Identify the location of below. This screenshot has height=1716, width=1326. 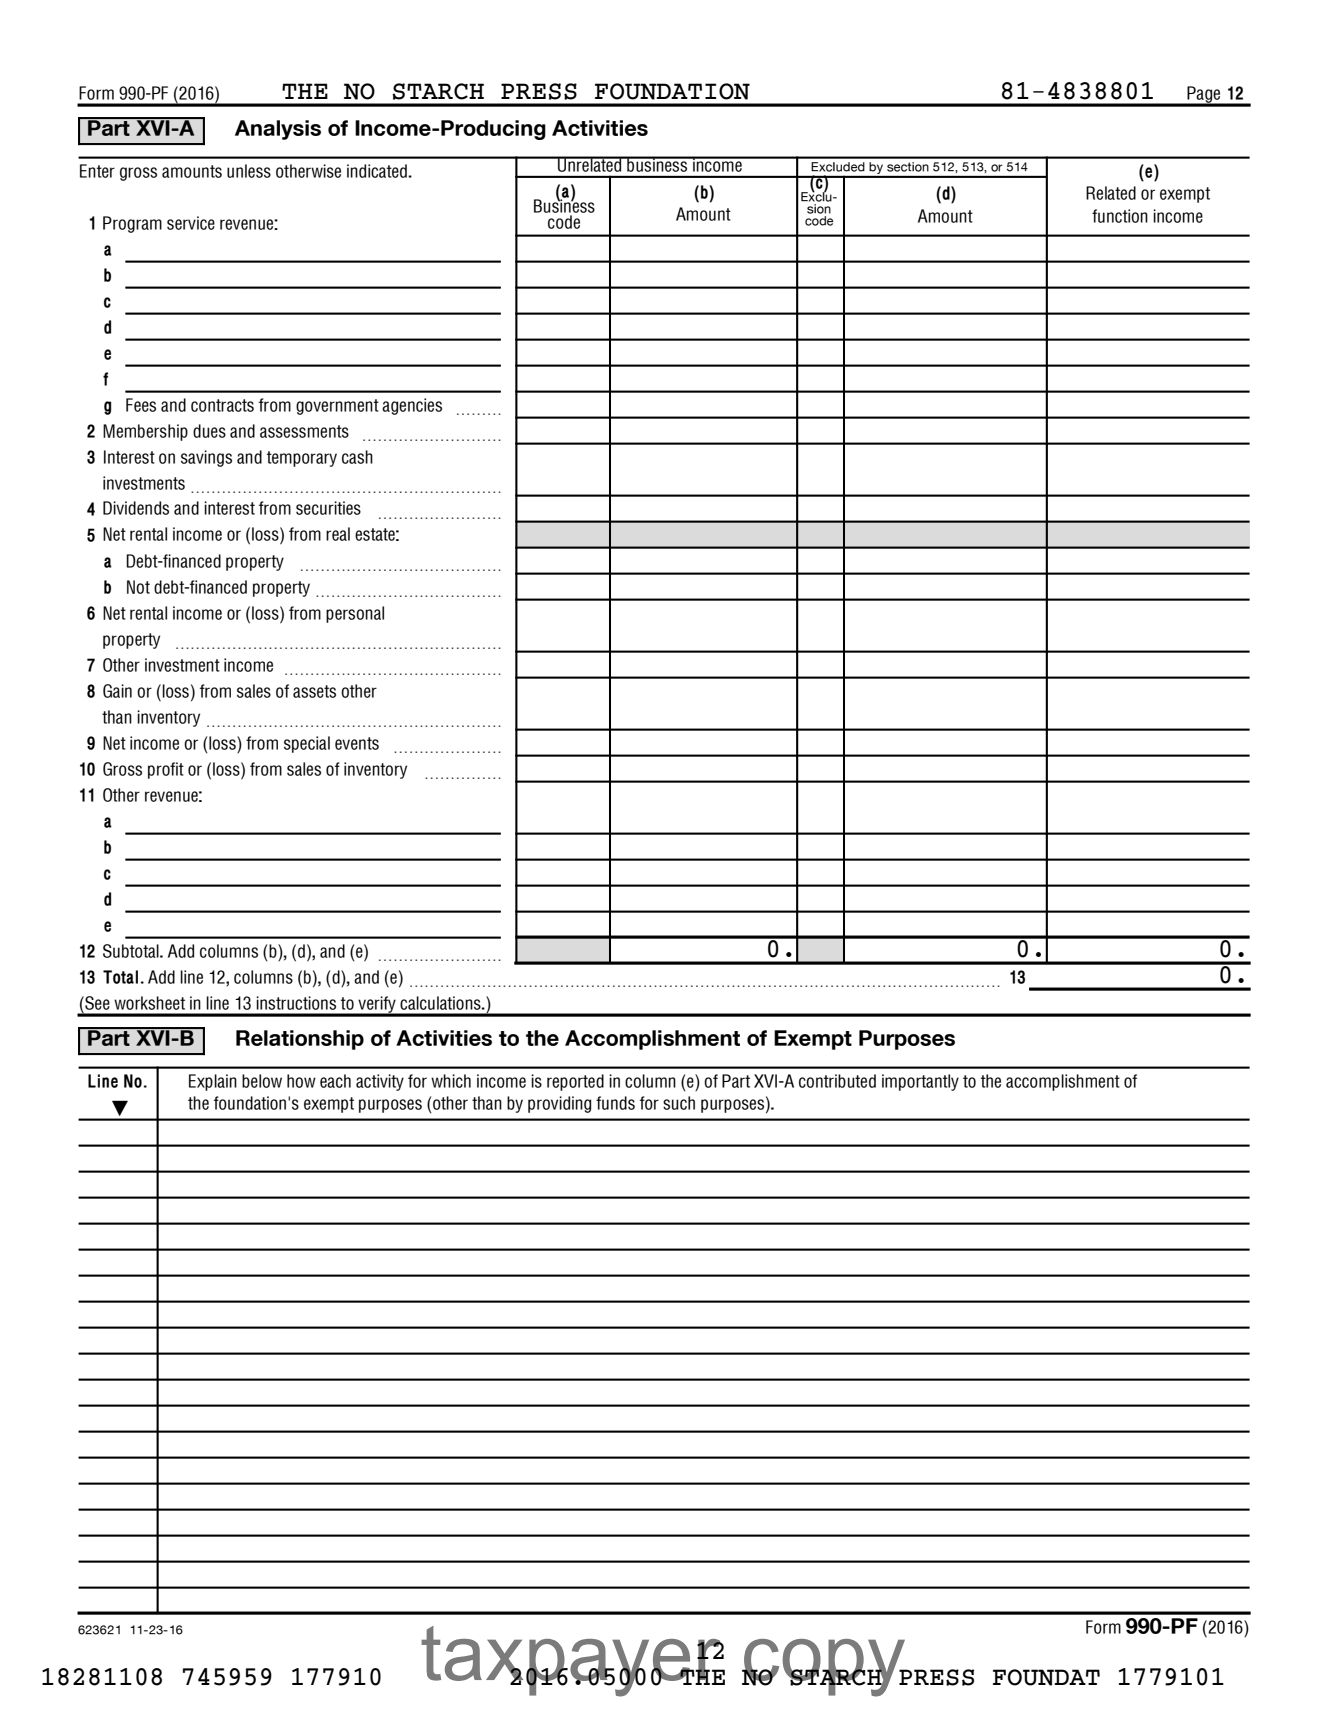
(262, 1081).
